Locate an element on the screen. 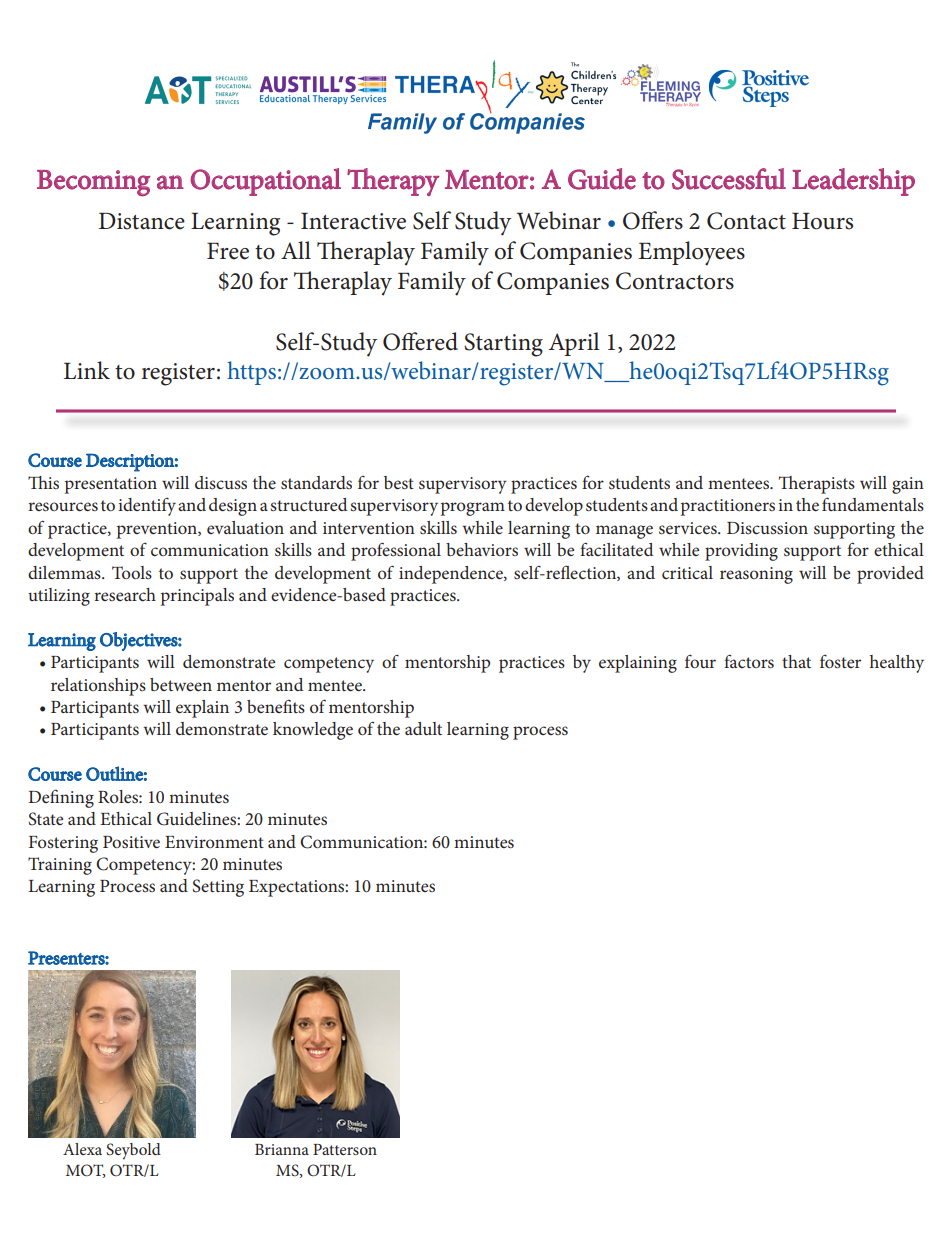  best is located at coordinates (399, 482).
